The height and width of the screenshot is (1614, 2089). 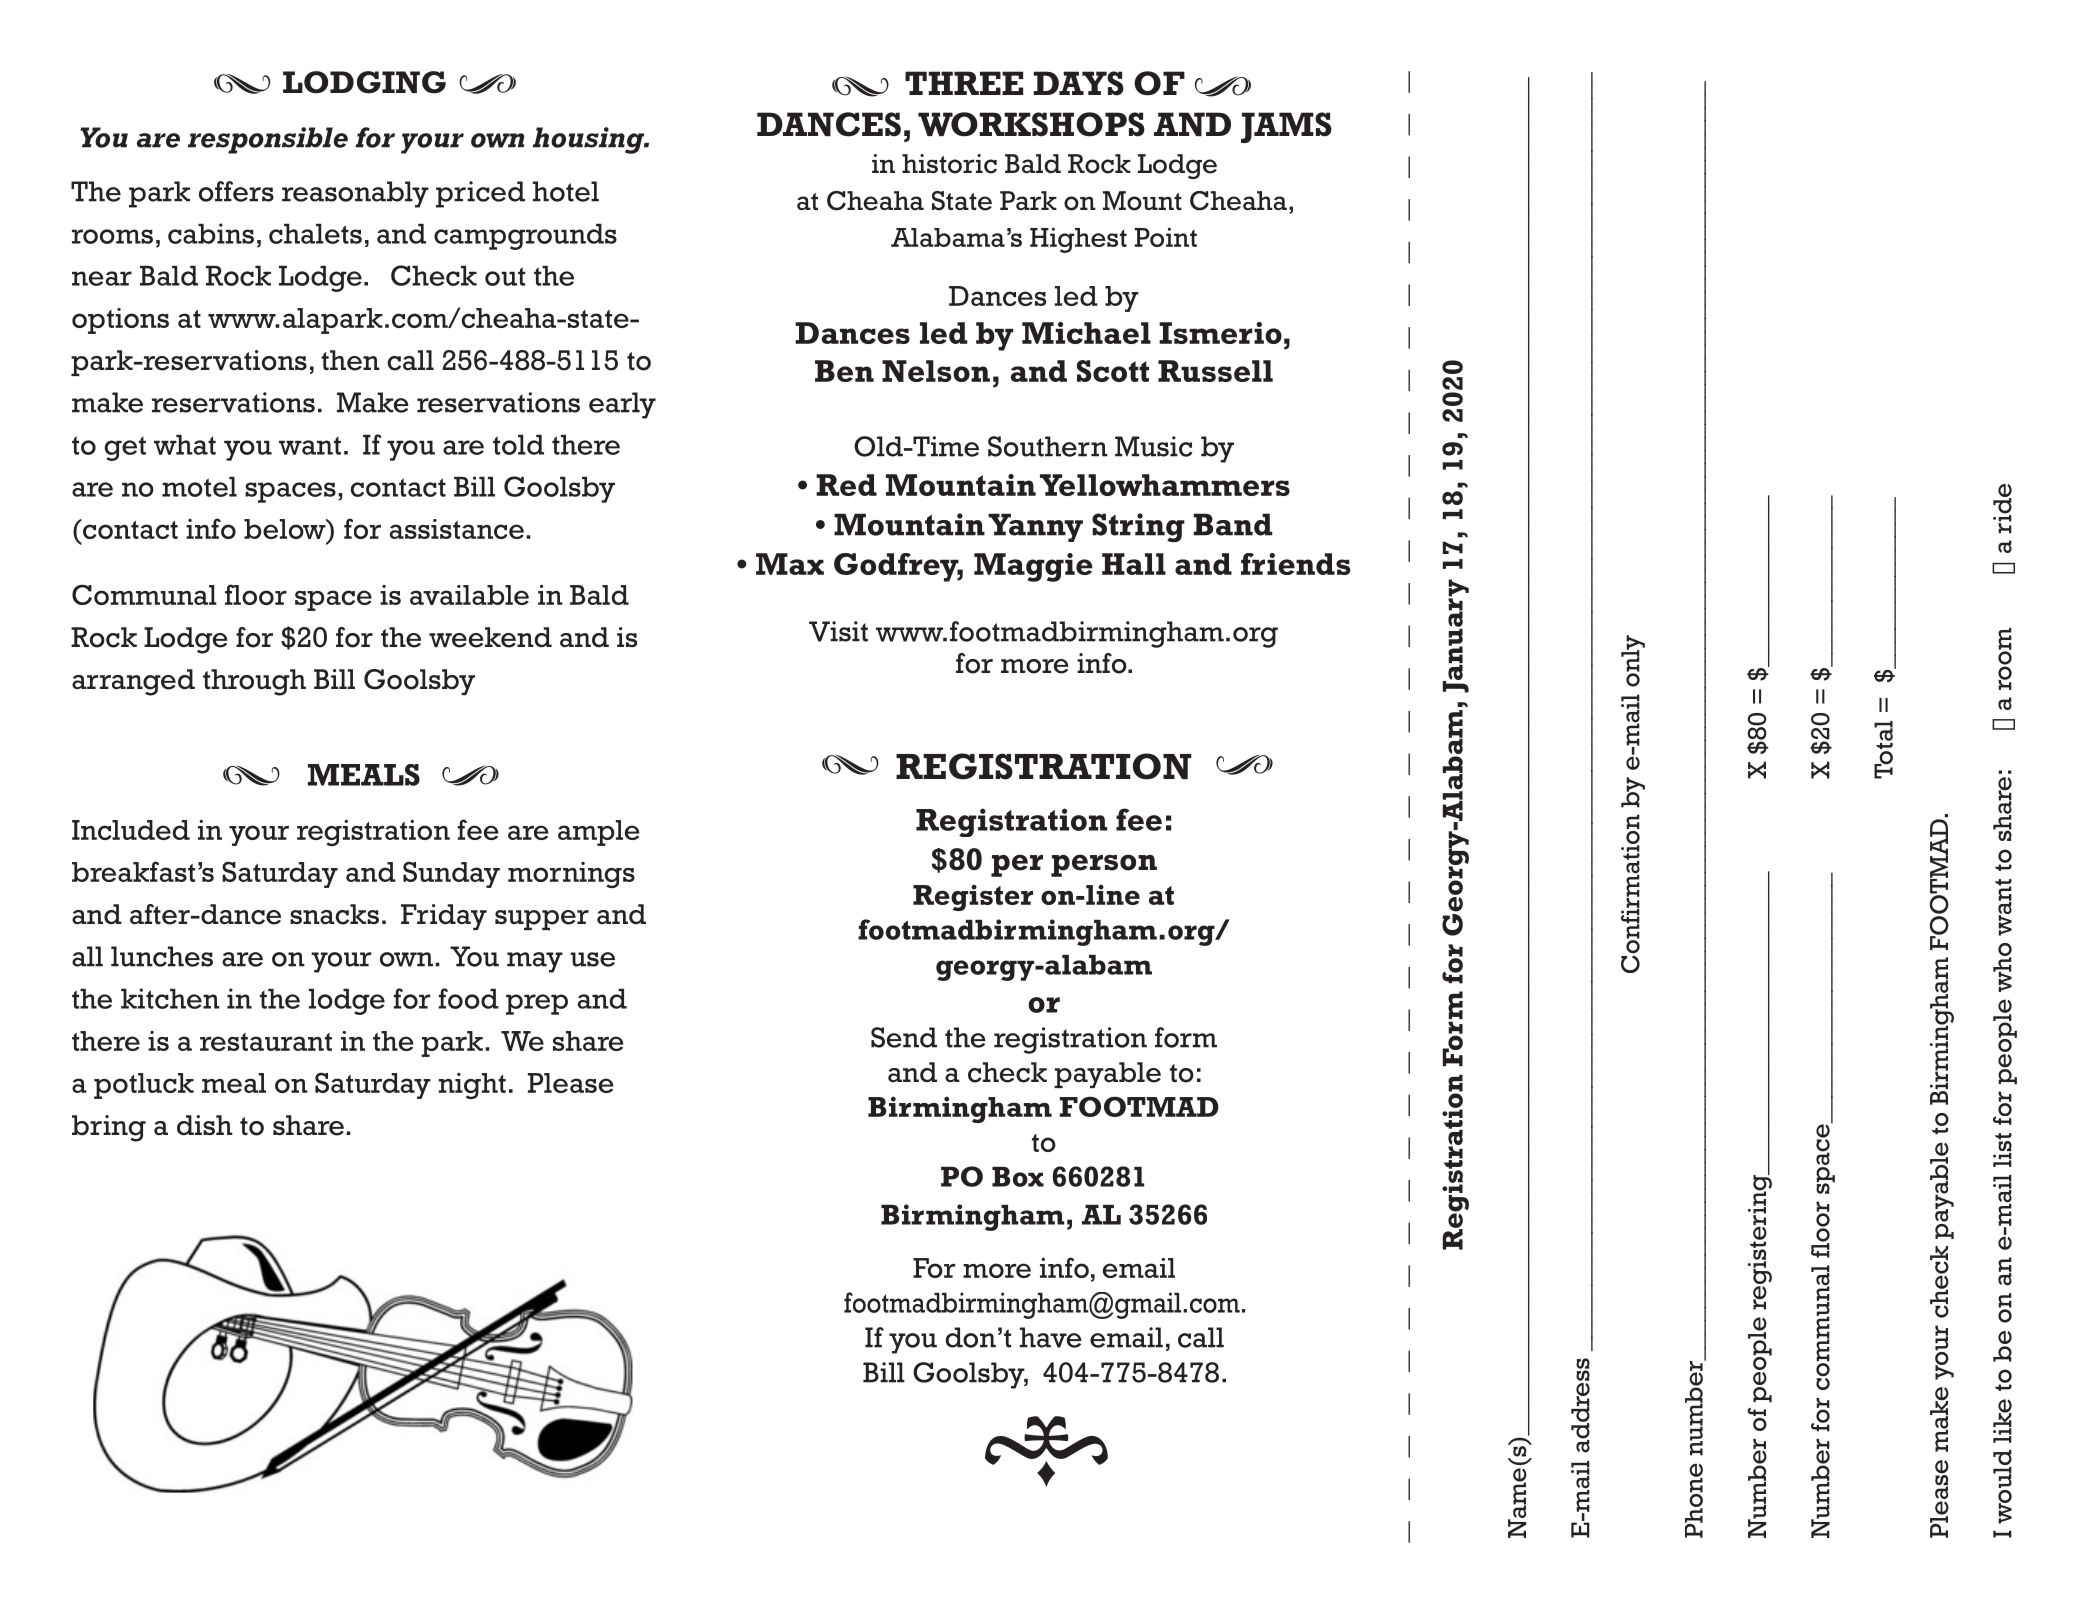 What do you see at coordinates (199, 487) in the screenshot?
I see `motel` at bounding box center [199, 487].
